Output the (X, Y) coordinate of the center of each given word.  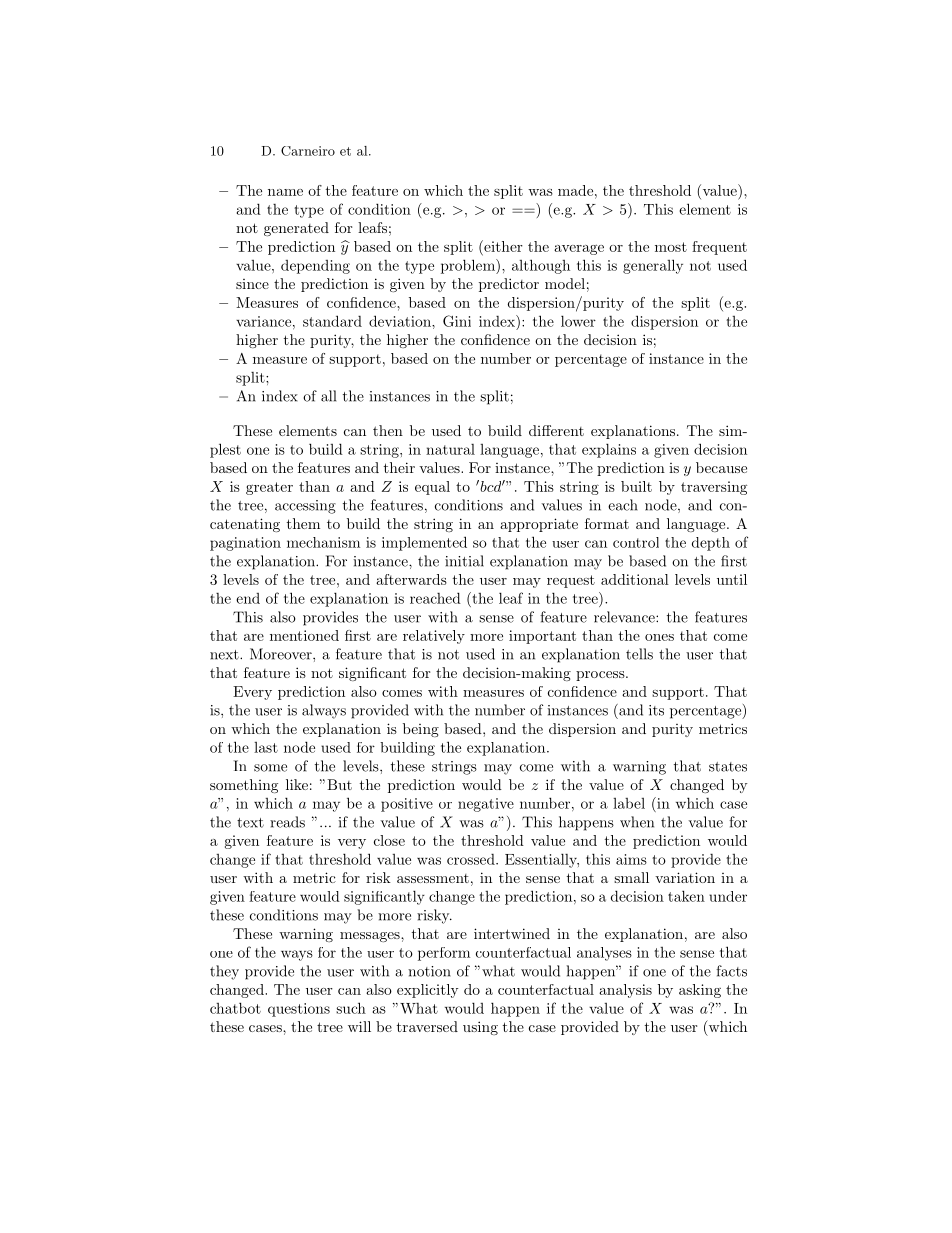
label (629, 803)
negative (486, 805)
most (671, 247)
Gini (457, 321)
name (285, 192)
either (502, 246)
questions (299, 1010)
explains (609, 450)
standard (332, 321)
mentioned (304, 635)
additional (635, 579)
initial (464, 561)
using (480, 1028)
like (297, 784)
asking (700, 991)
